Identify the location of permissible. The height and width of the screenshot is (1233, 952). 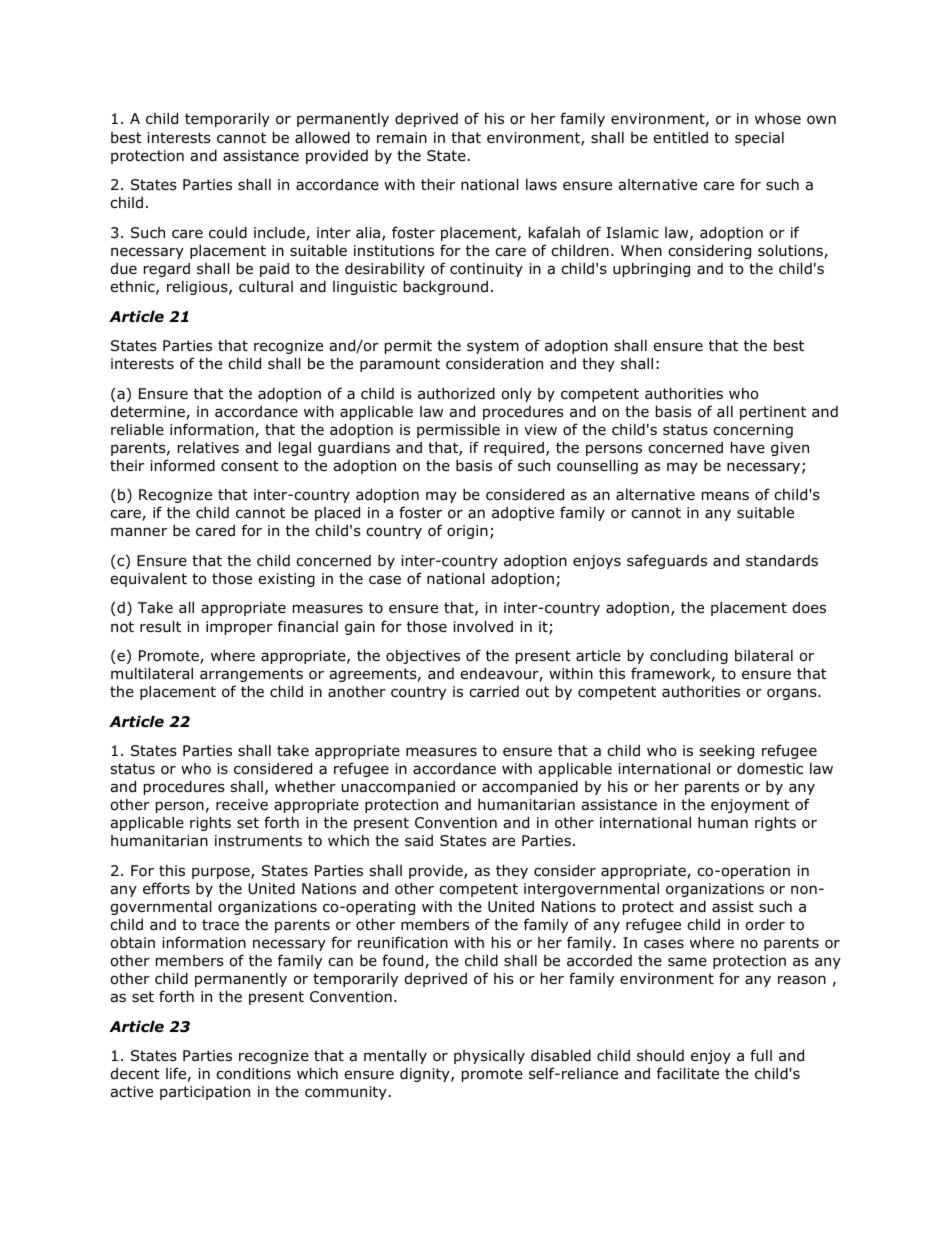
(458, 430).
